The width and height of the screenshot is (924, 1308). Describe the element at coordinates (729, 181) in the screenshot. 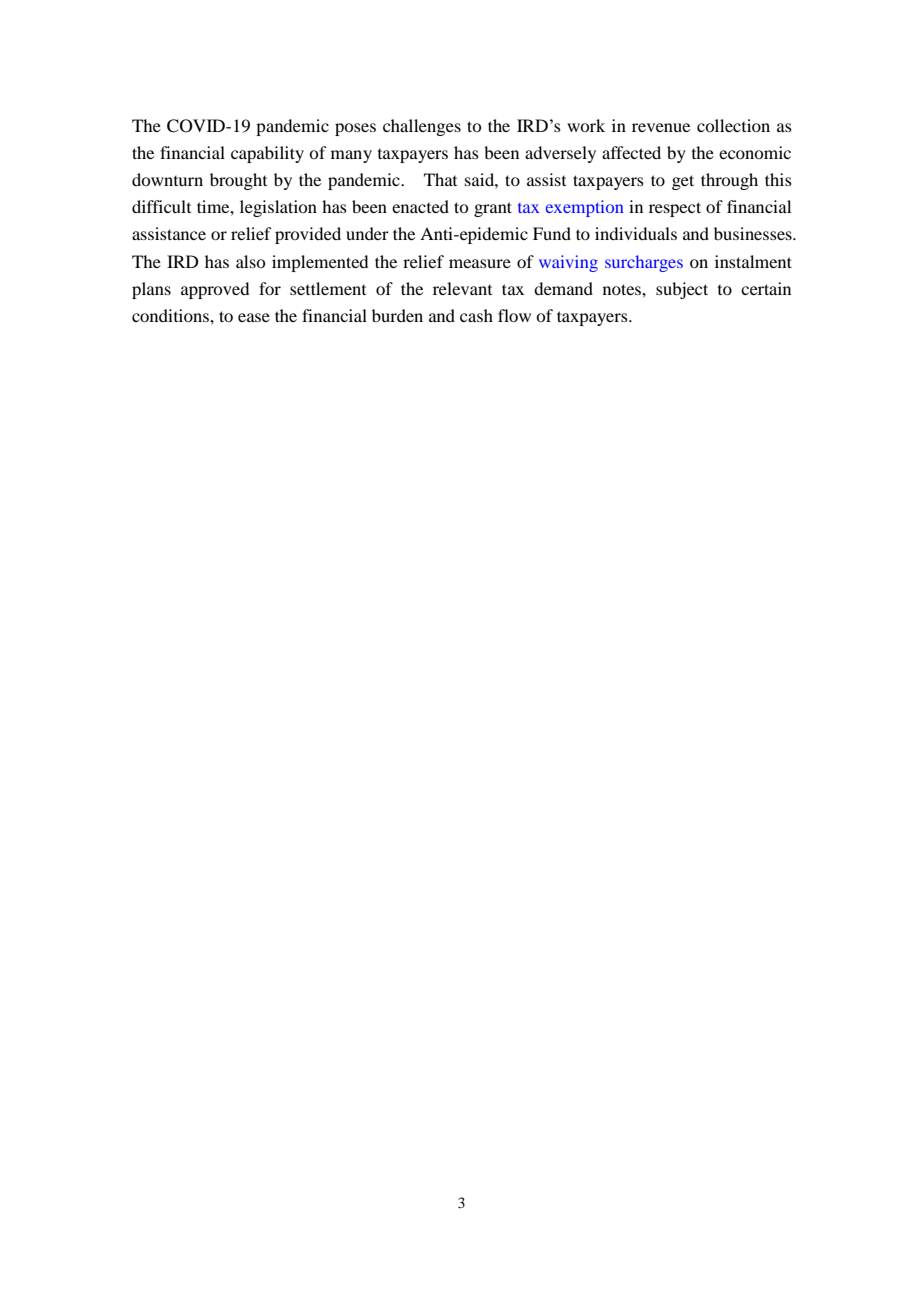

I see `through` at that location.
